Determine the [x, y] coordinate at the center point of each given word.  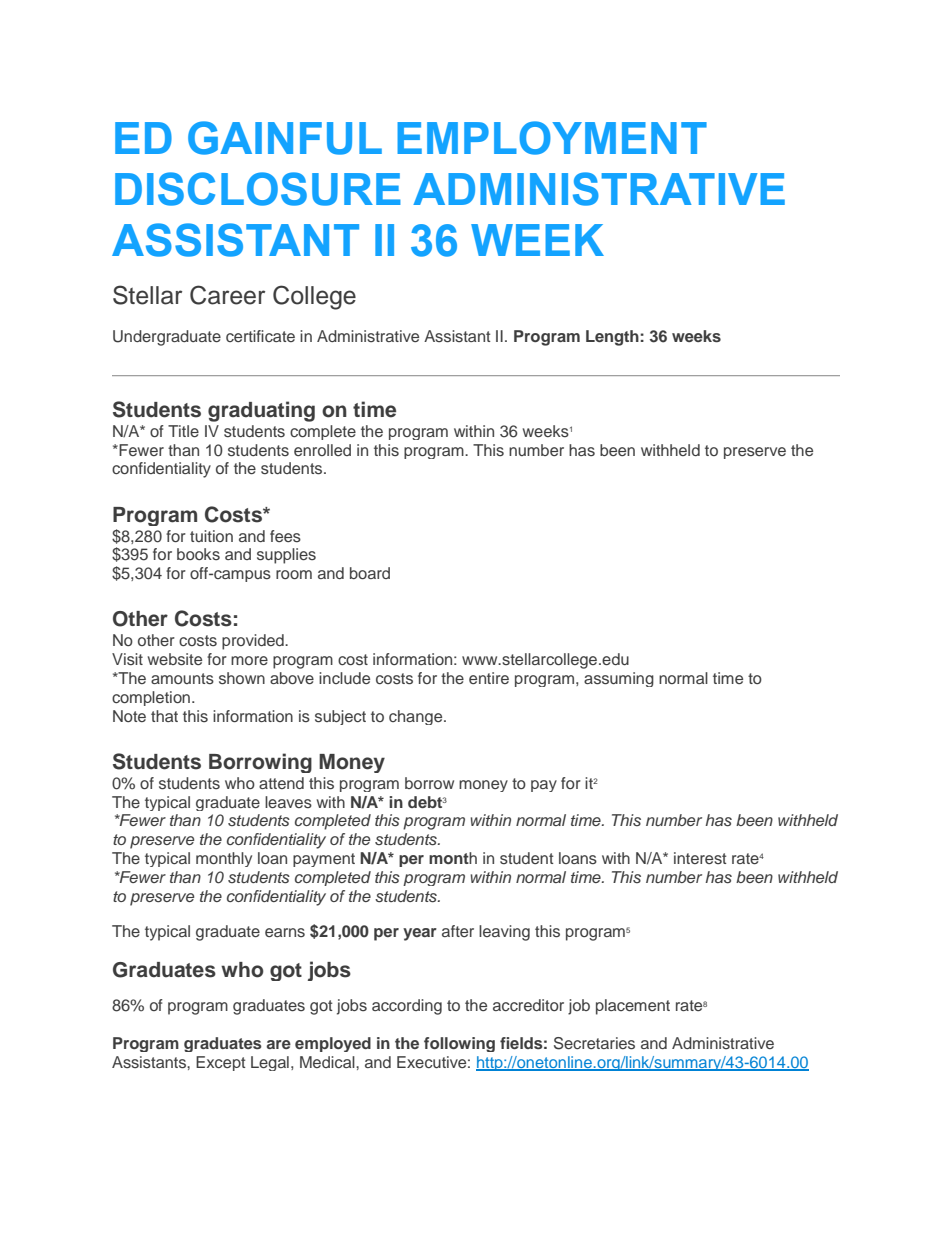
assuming [619, 679]
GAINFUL [285, 138]
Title [183, 431]
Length [613, 338]
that [164, 716]
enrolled [322, 450]
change [417, 717]
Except [220, 1063]
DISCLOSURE [258, 189]
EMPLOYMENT [552, 138]
